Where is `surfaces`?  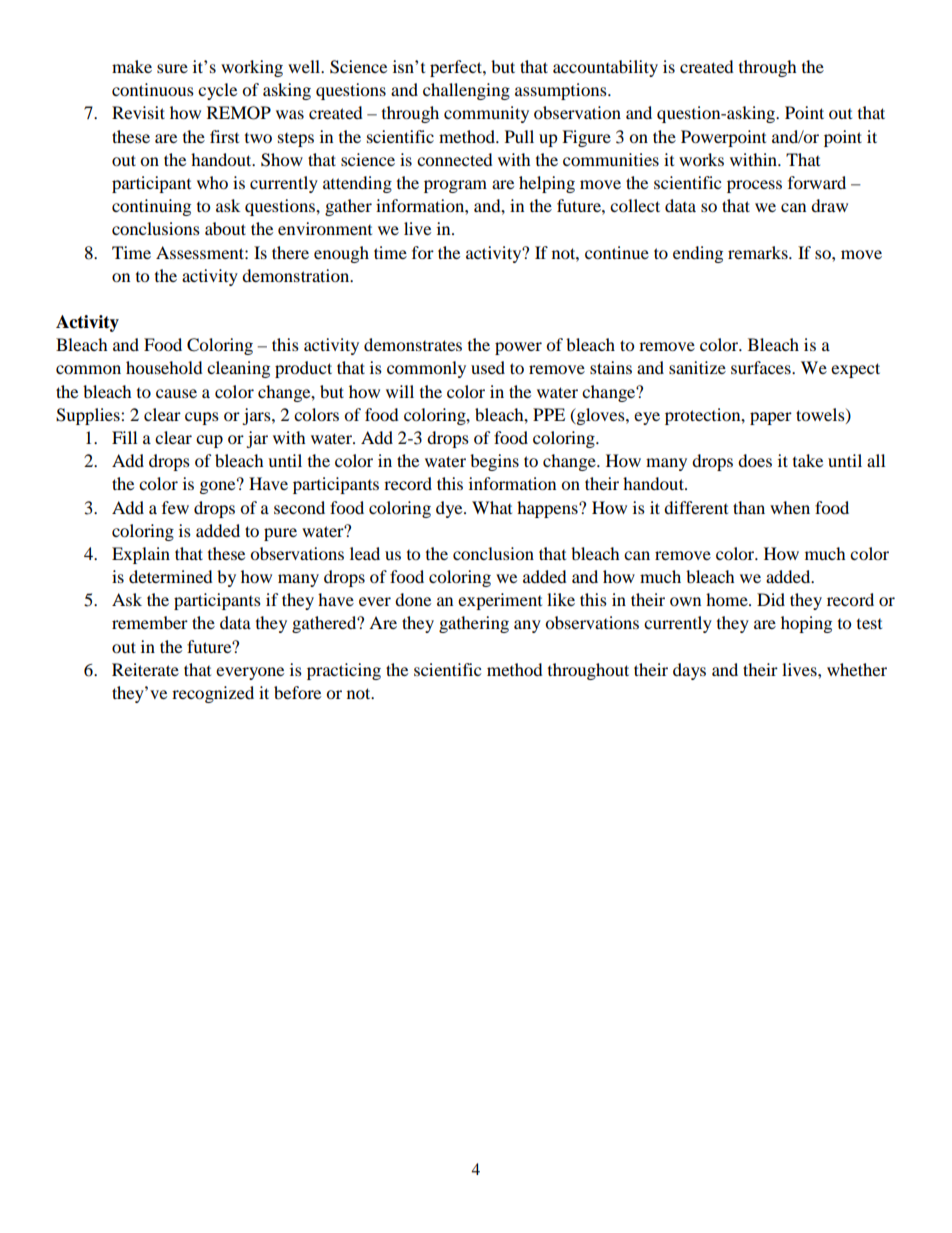
surfaces is located at coordinates (762, 367).
